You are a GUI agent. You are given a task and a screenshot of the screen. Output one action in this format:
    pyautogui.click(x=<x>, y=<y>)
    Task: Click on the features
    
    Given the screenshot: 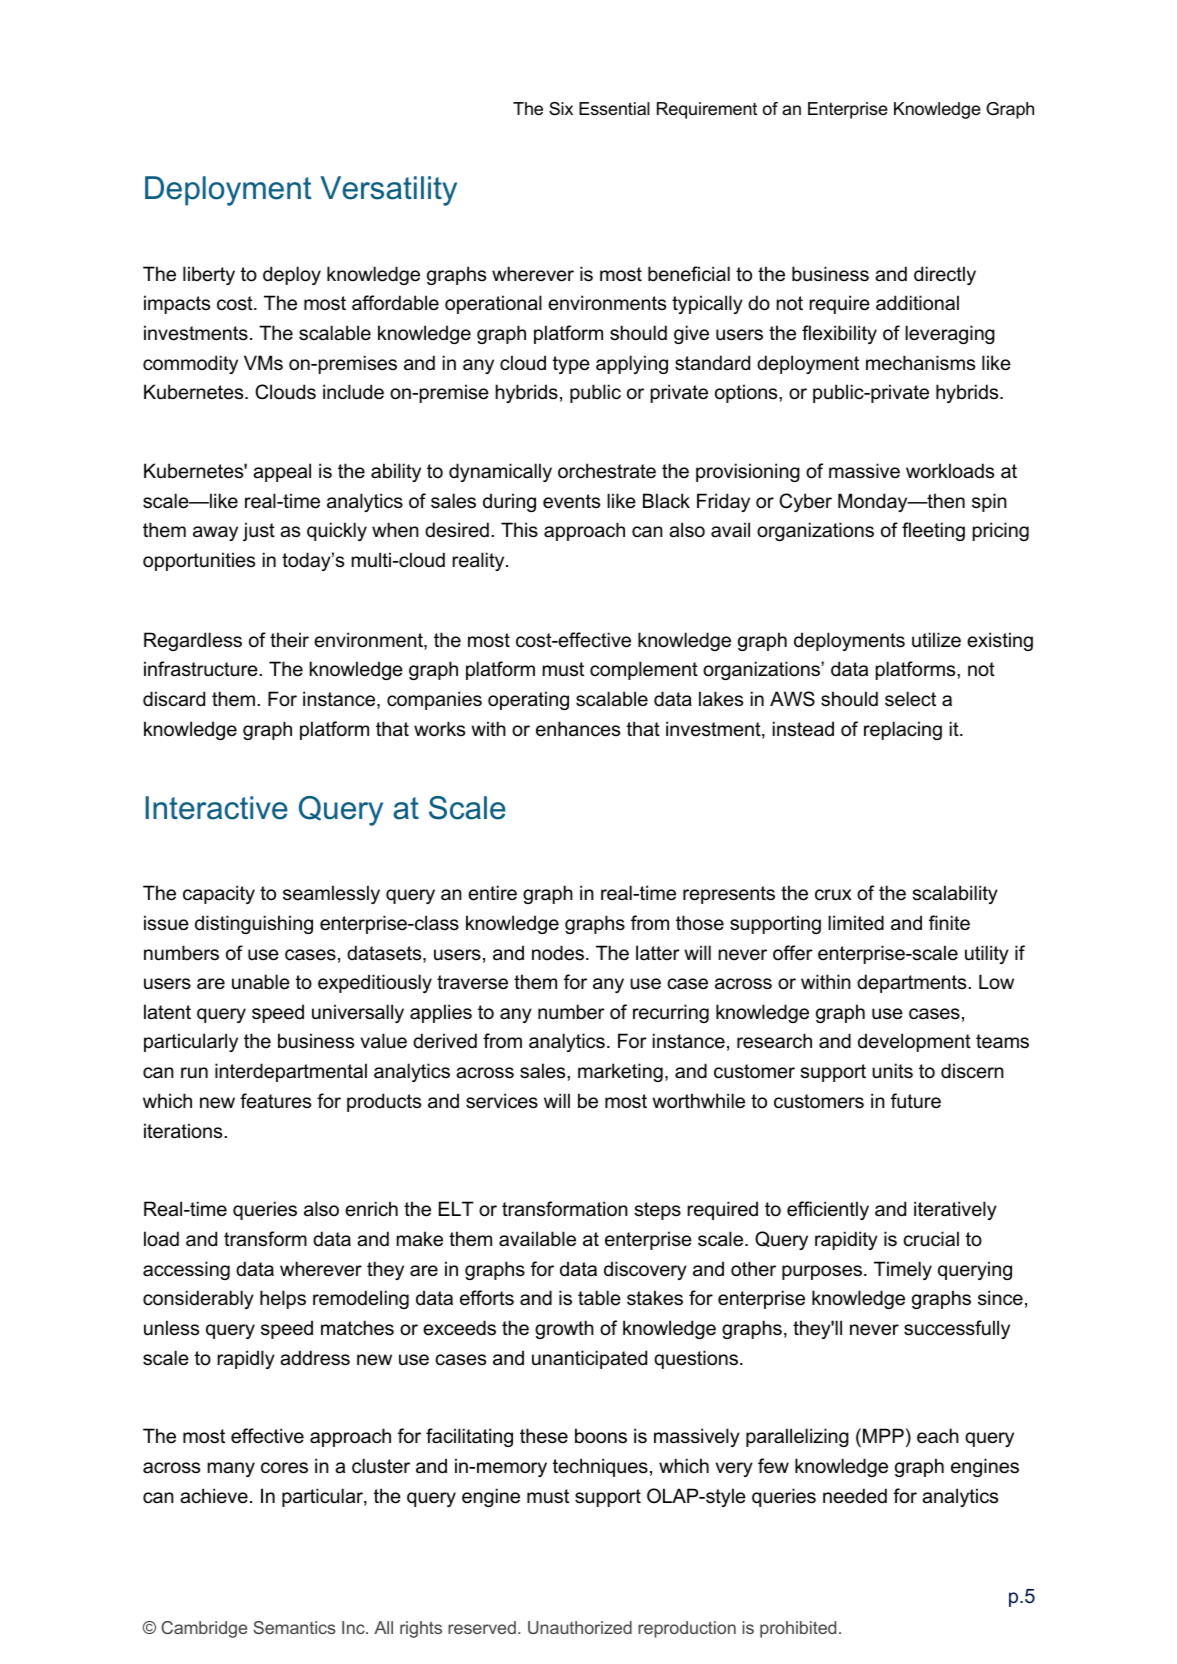 What is the action you would take?
    pyautogui.click(x=275, y=1101)
